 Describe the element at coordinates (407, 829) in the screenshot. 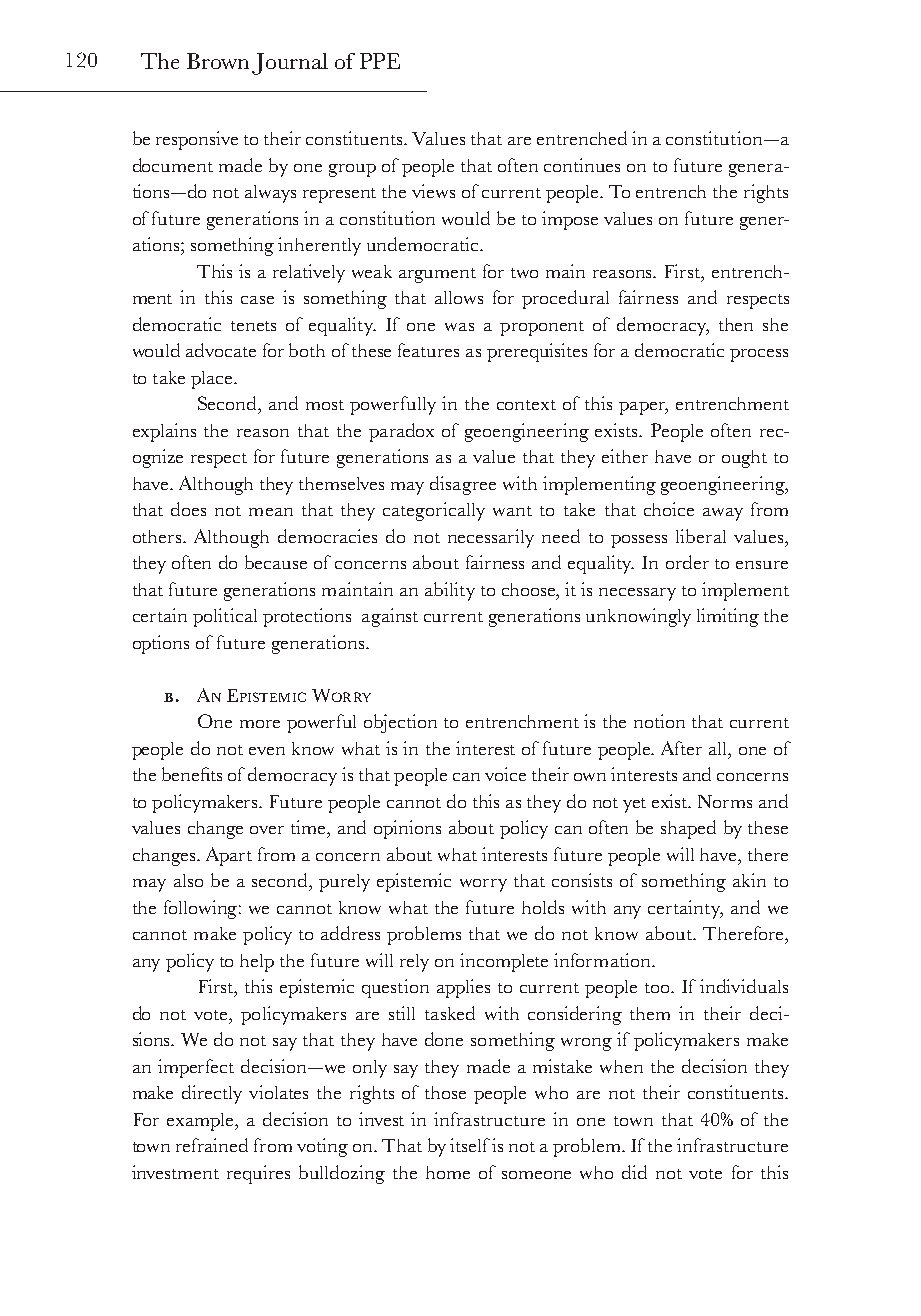

I see `opinions` at that location.
